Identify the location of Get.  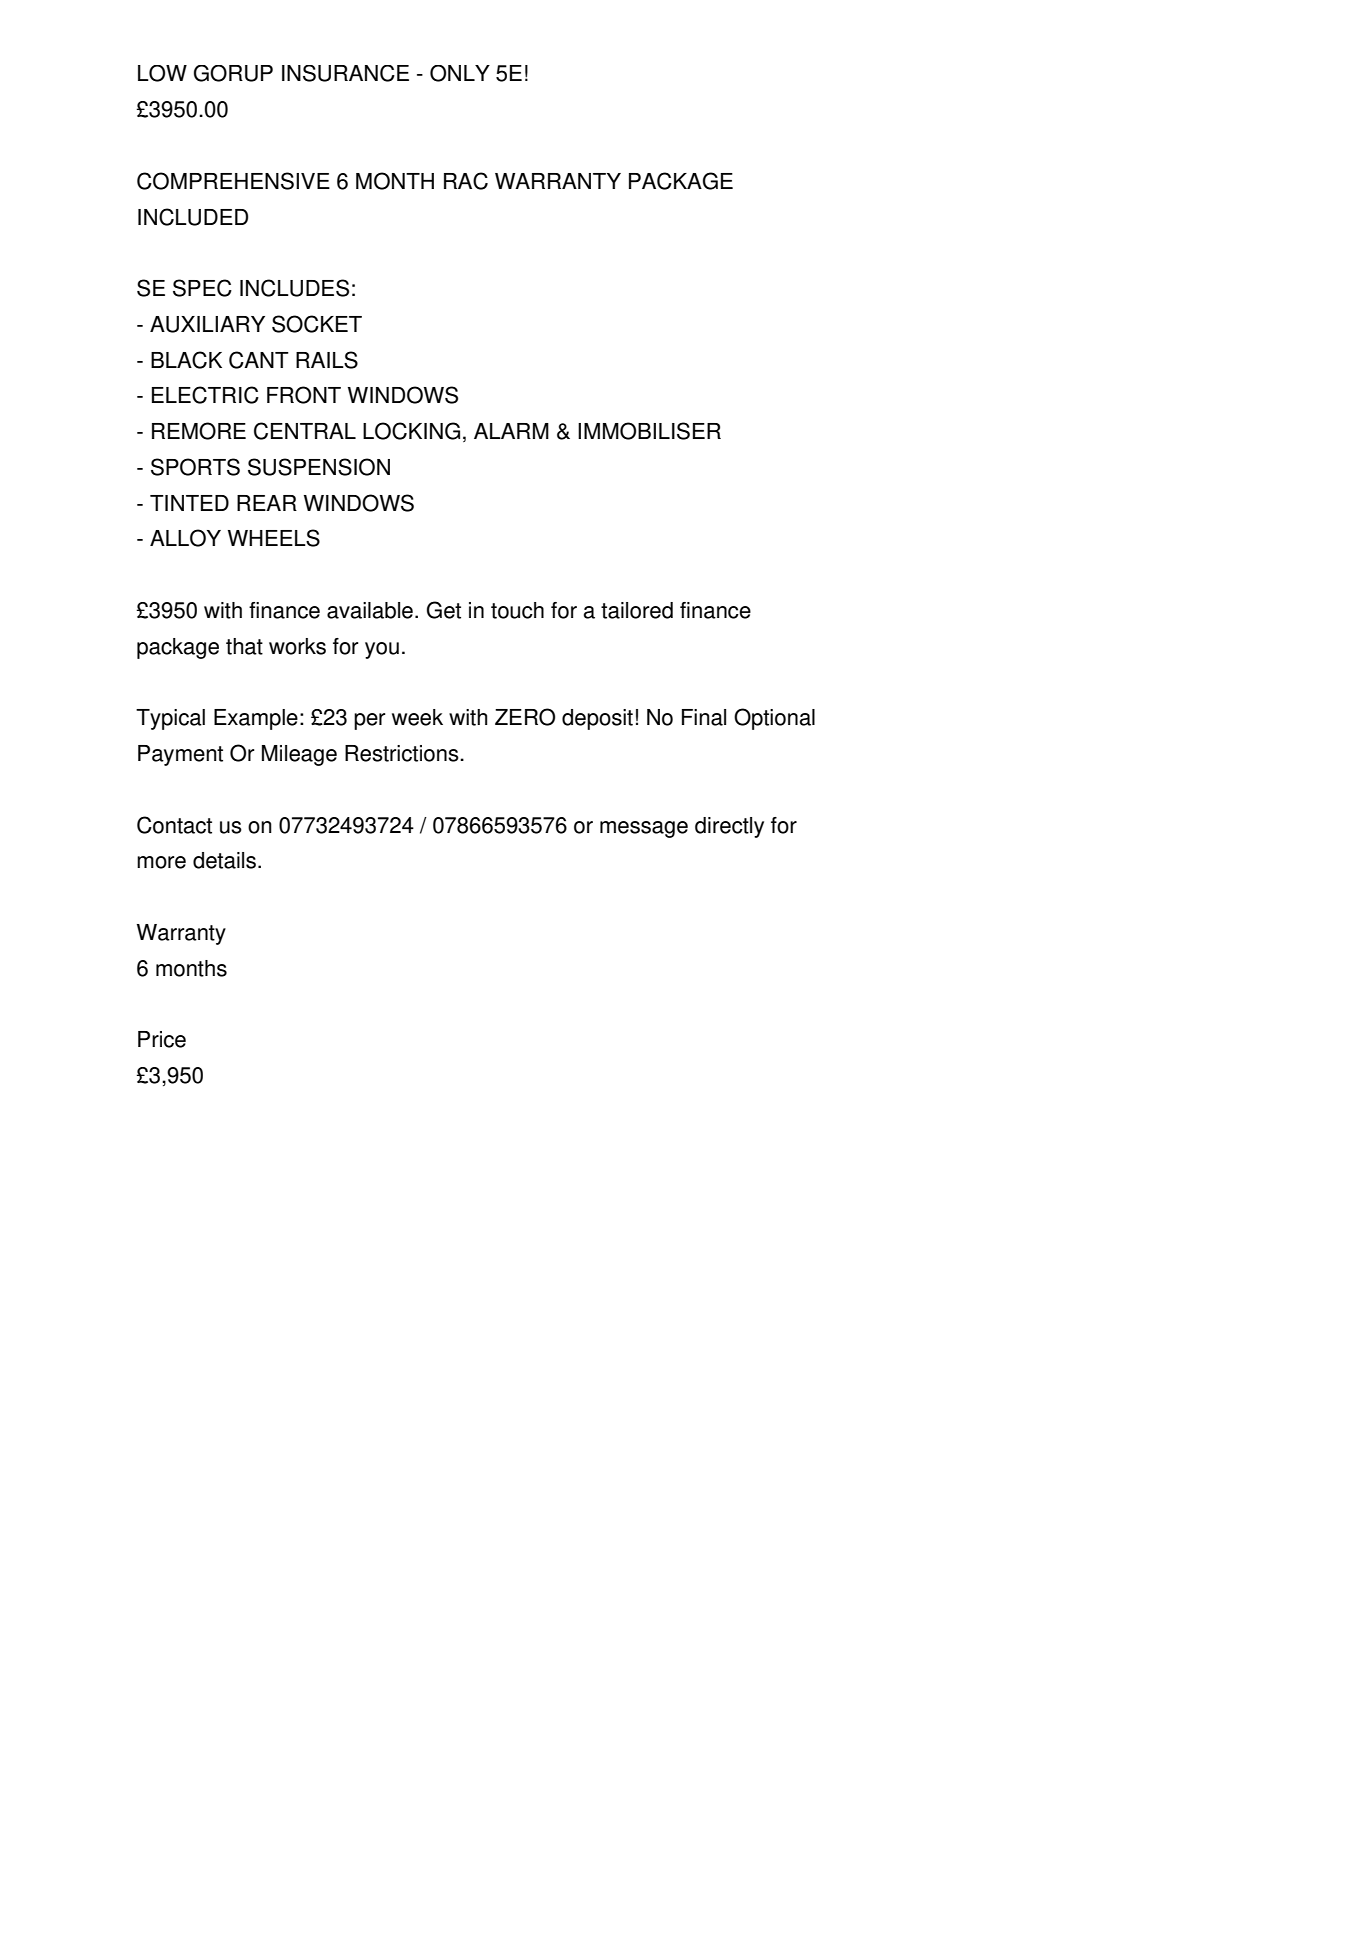
(444, 610).
